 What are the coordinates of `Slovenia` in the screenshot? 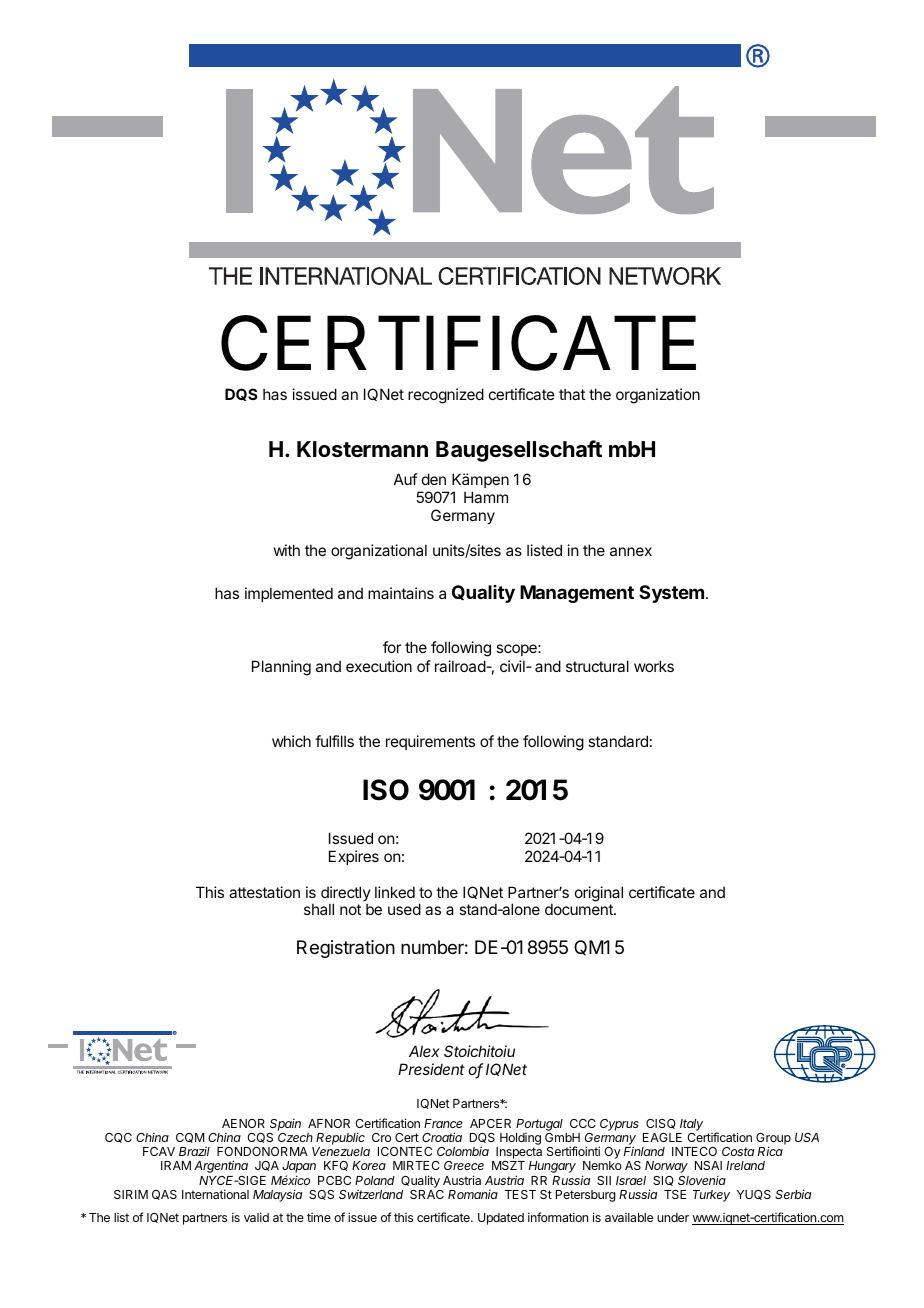 It's located at (702, 1180).
